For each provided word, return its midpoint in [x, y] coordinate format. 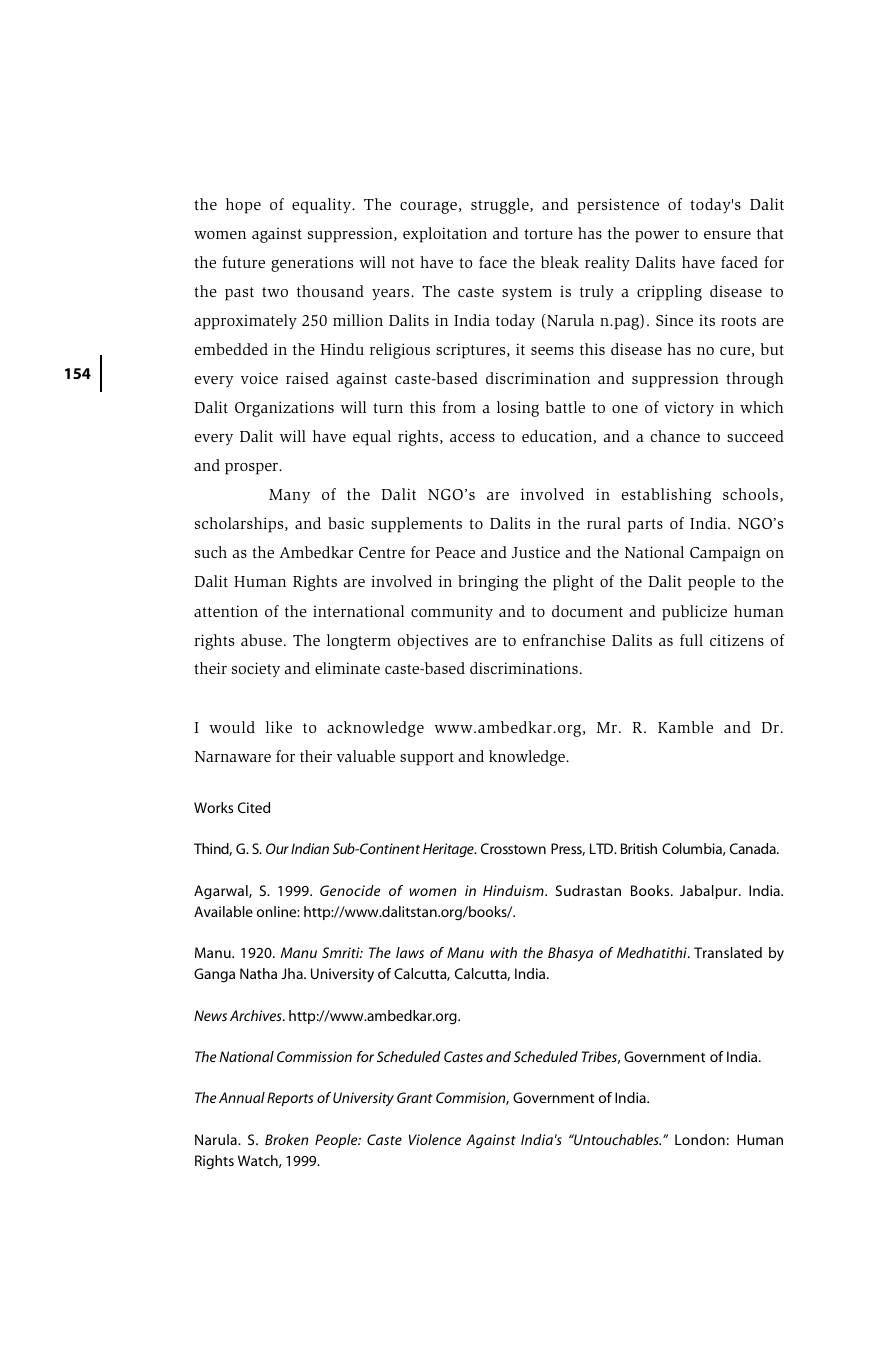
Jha [293, 973]
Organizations [284, 409]
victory [689, 409]
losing [518, 409]
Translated [728, 952]
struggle [501, 206]
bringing [488, 583]
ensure [727, 235]
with [503, 952]
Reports [290, 1099]
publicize [694, 613]
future [244, 262]
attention [226, 611]
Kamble [685, 727]
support [427, 759]
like [279, 727]
